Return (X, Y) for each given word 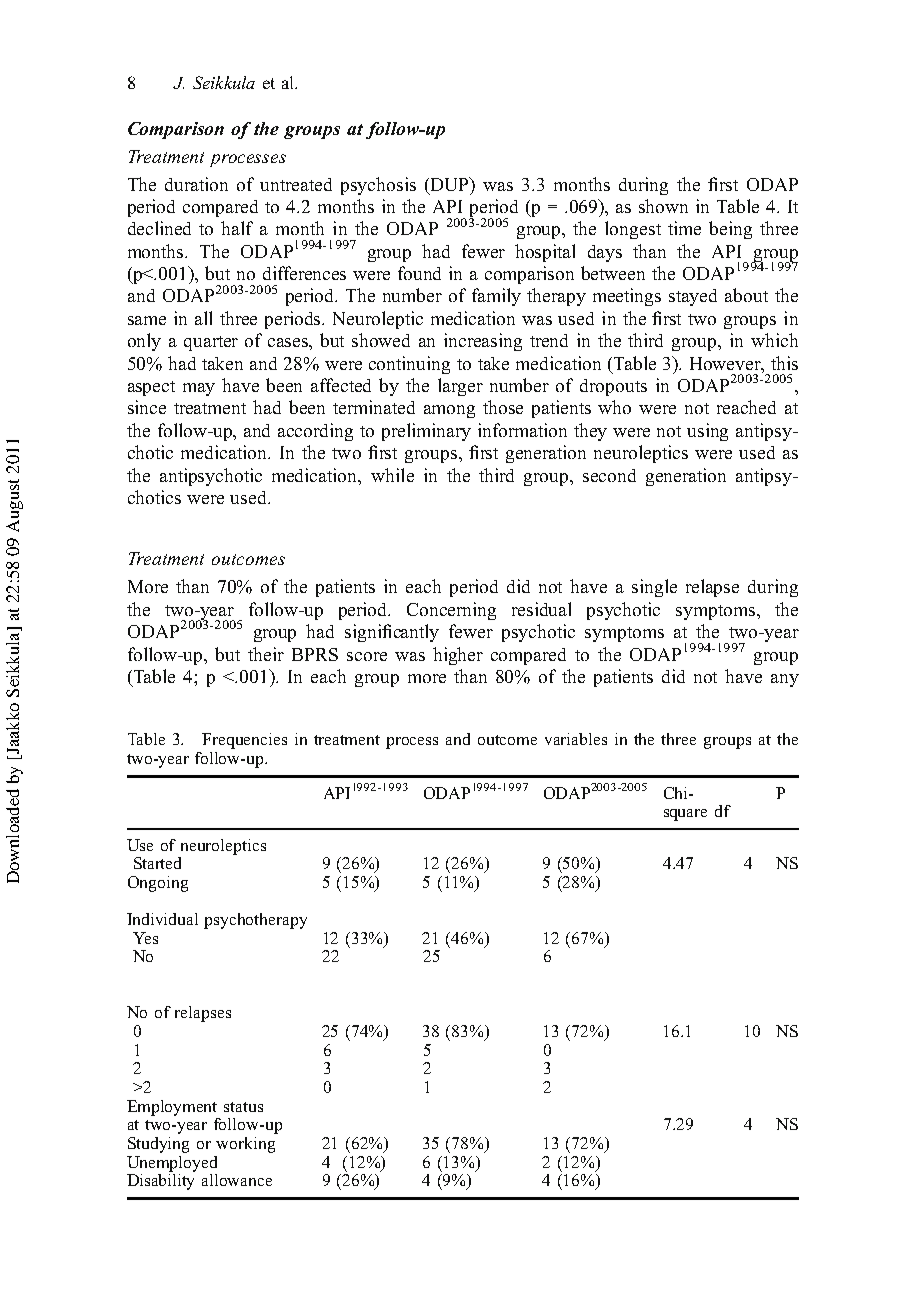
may (199, 389)
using (707, 432)
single (654, 588)
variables (576, 739)
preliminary (426, 432)
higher (458, 656)
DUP (449, 184)
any (785, 680)
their (266, 654)
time (684, 228)
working (245, 1145)
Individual (162, 919)
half (237, 228)
